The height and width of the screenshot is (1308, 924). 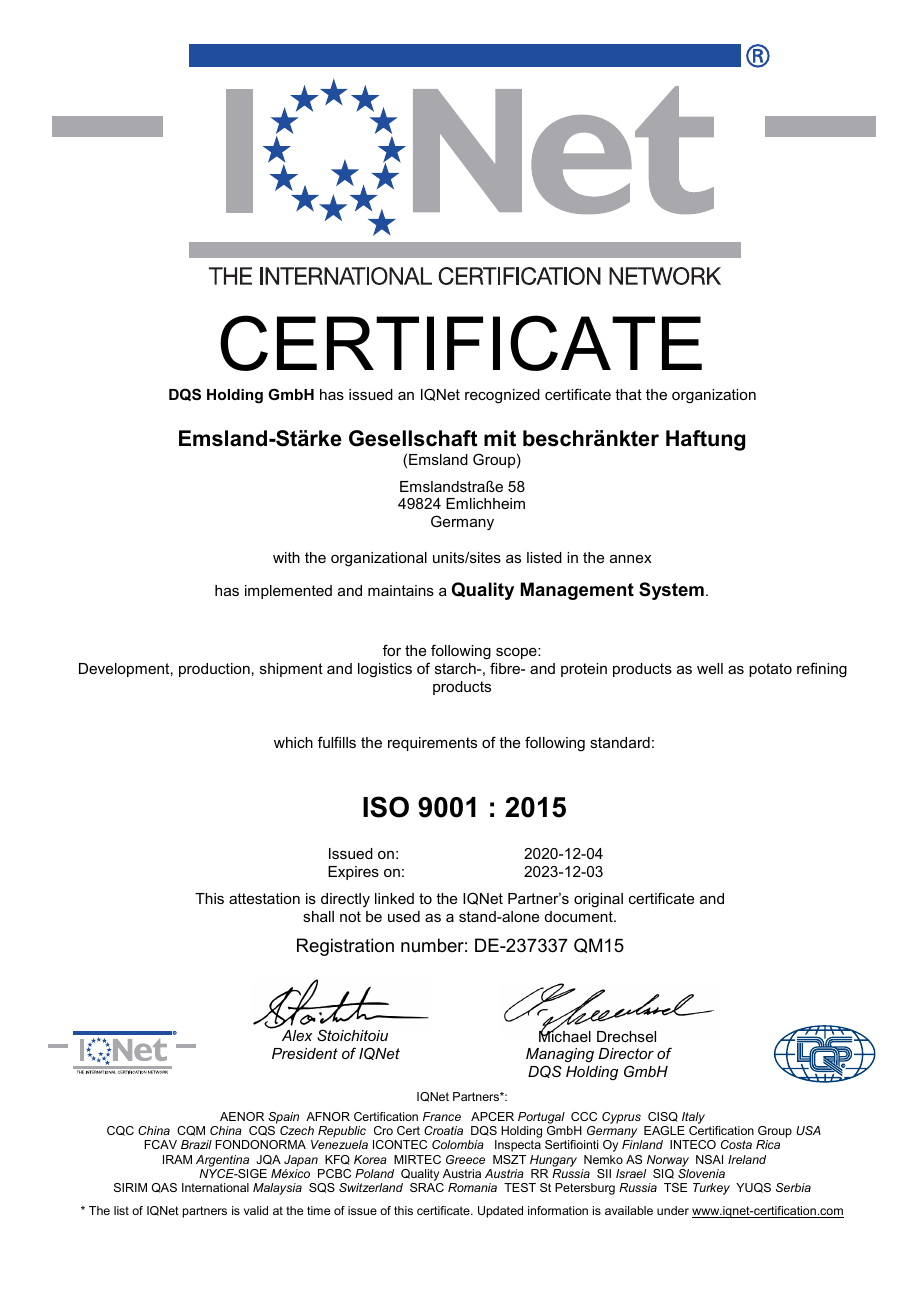 I want to click on Romania, so click(x=472, y=1187).
